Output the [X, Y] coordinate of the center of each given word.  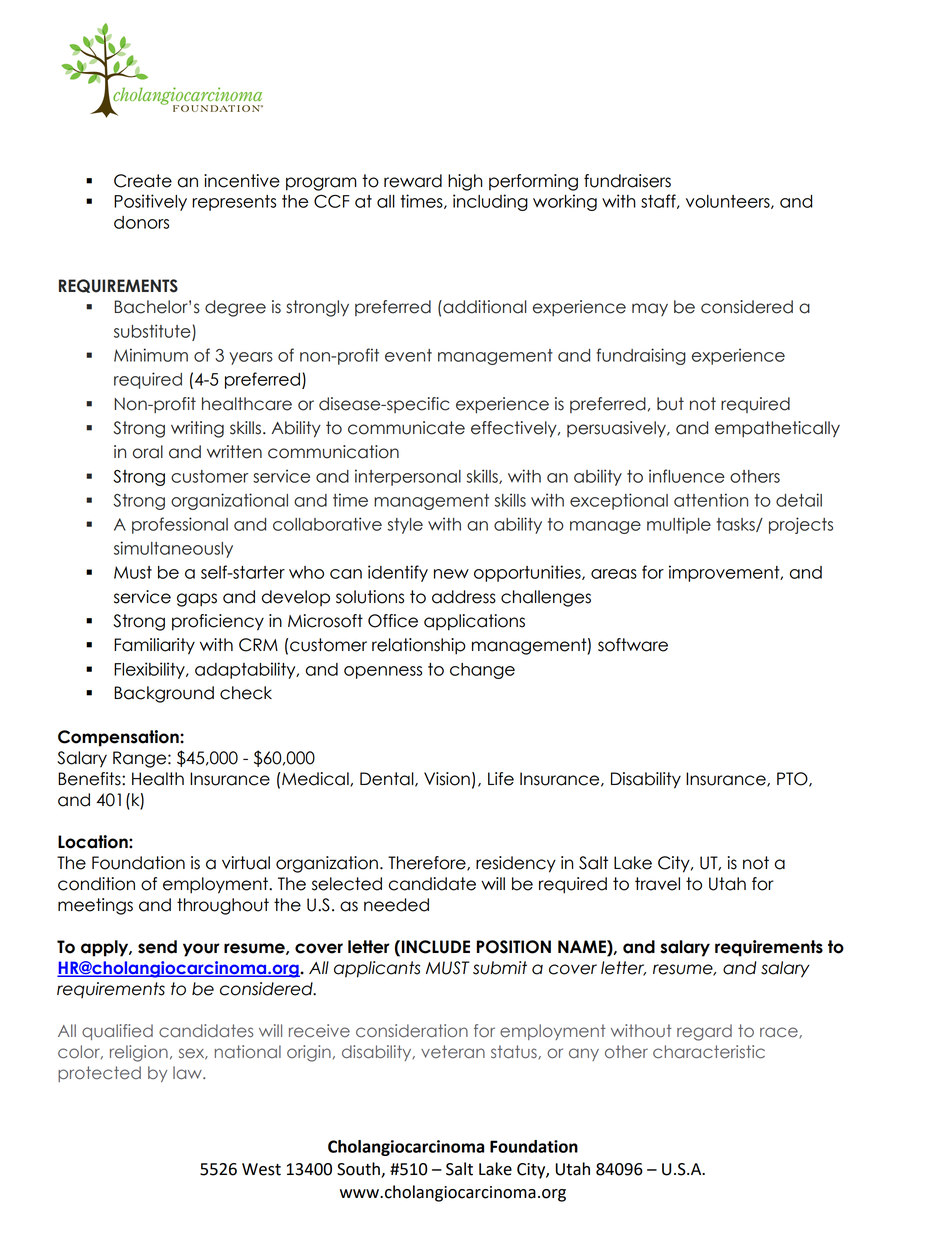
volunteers [729, 202]
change [482, 671]
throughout [223, 906]
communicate [406, 428]
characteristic [709, 1052]
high [465, 182]
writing [197, 429]
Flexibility [150, 670]
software [633, 645]
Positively [150, 202]
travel [657, 884]
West [261, 1169]
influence [687, 476]
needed [396, 905]
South [359, 1170]
